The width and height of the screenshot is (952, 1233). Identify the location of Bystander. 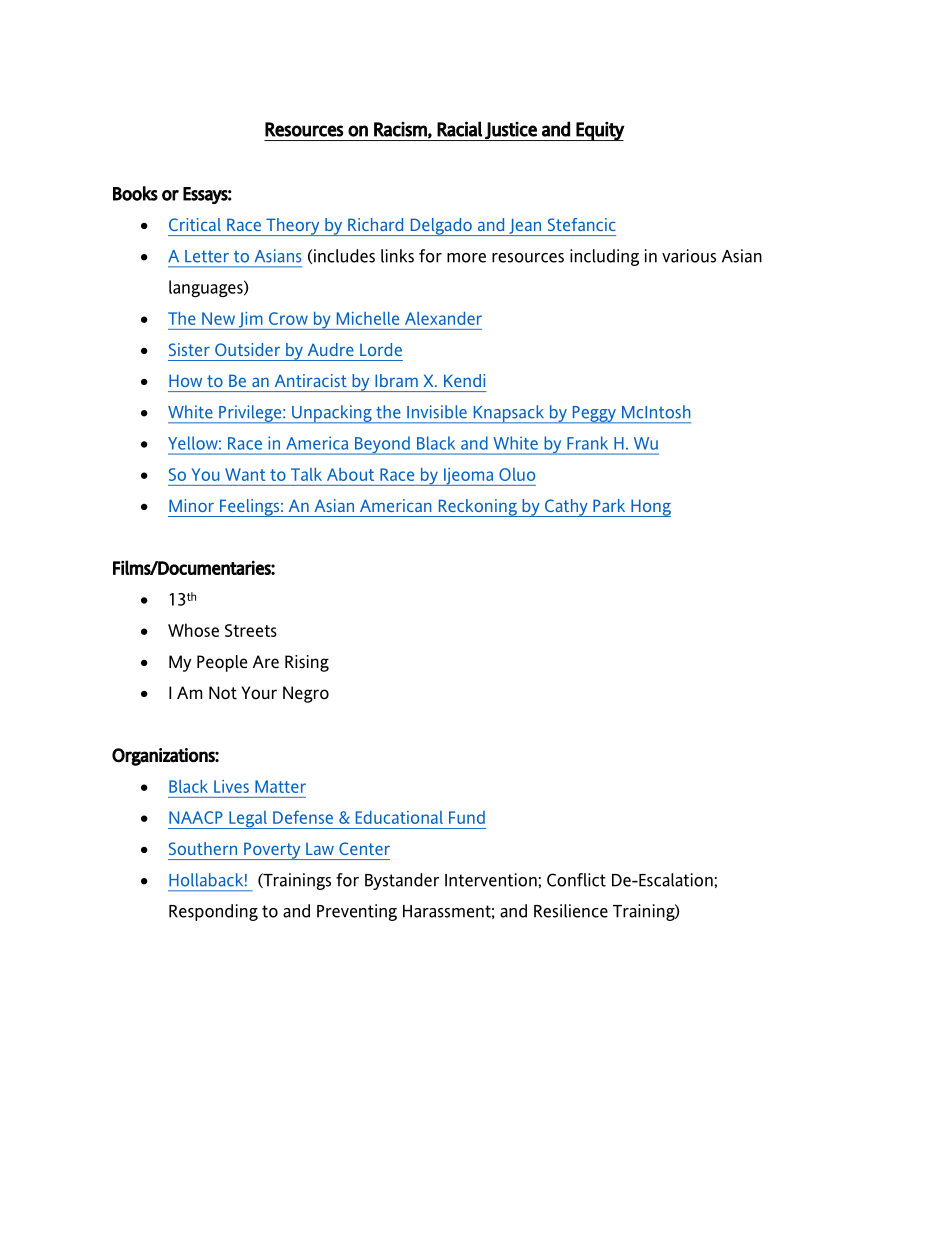
(402, 881).
